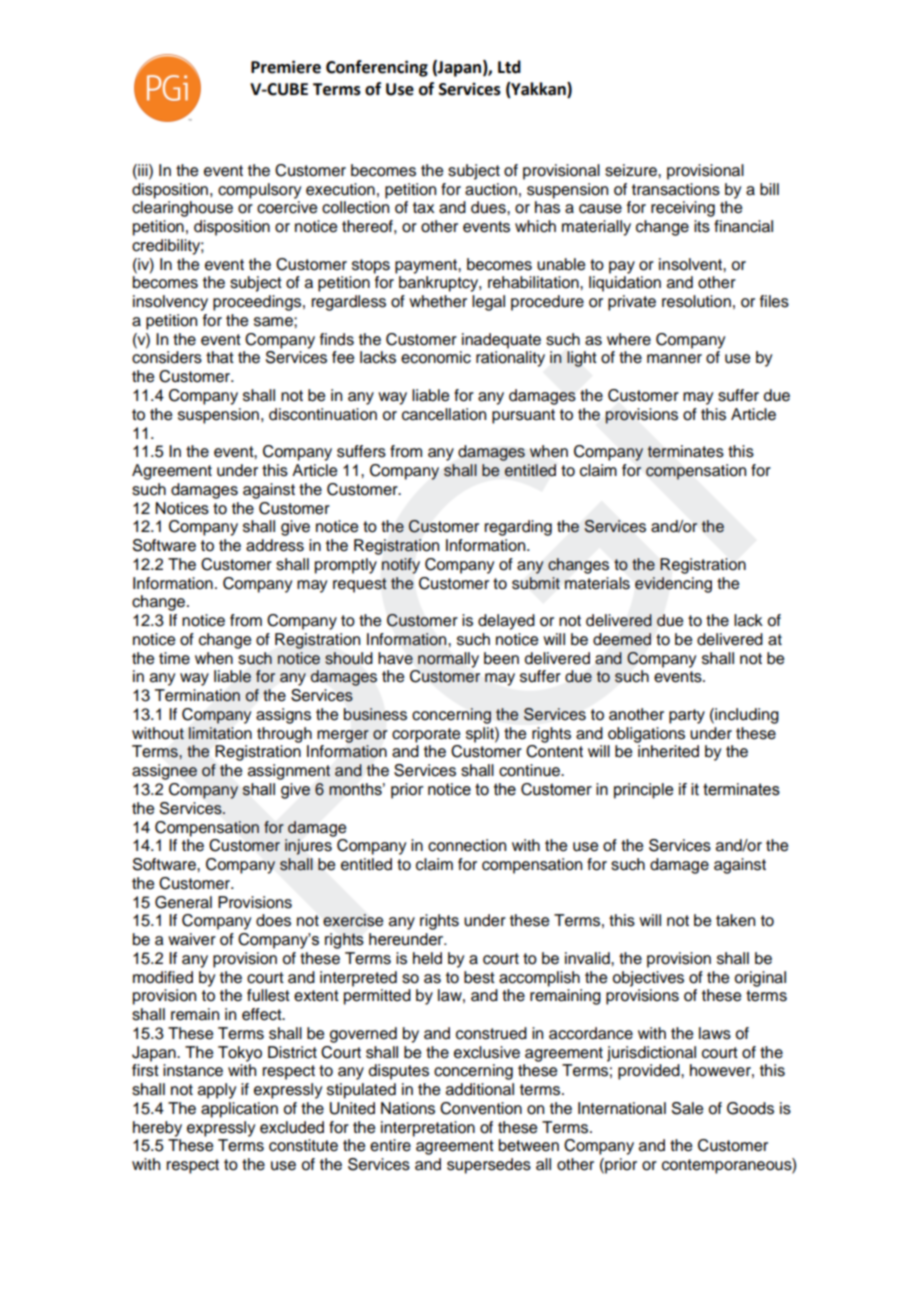 This screenshot has width=924, height=1308. I want to click on delayed, so click(506, 622).
